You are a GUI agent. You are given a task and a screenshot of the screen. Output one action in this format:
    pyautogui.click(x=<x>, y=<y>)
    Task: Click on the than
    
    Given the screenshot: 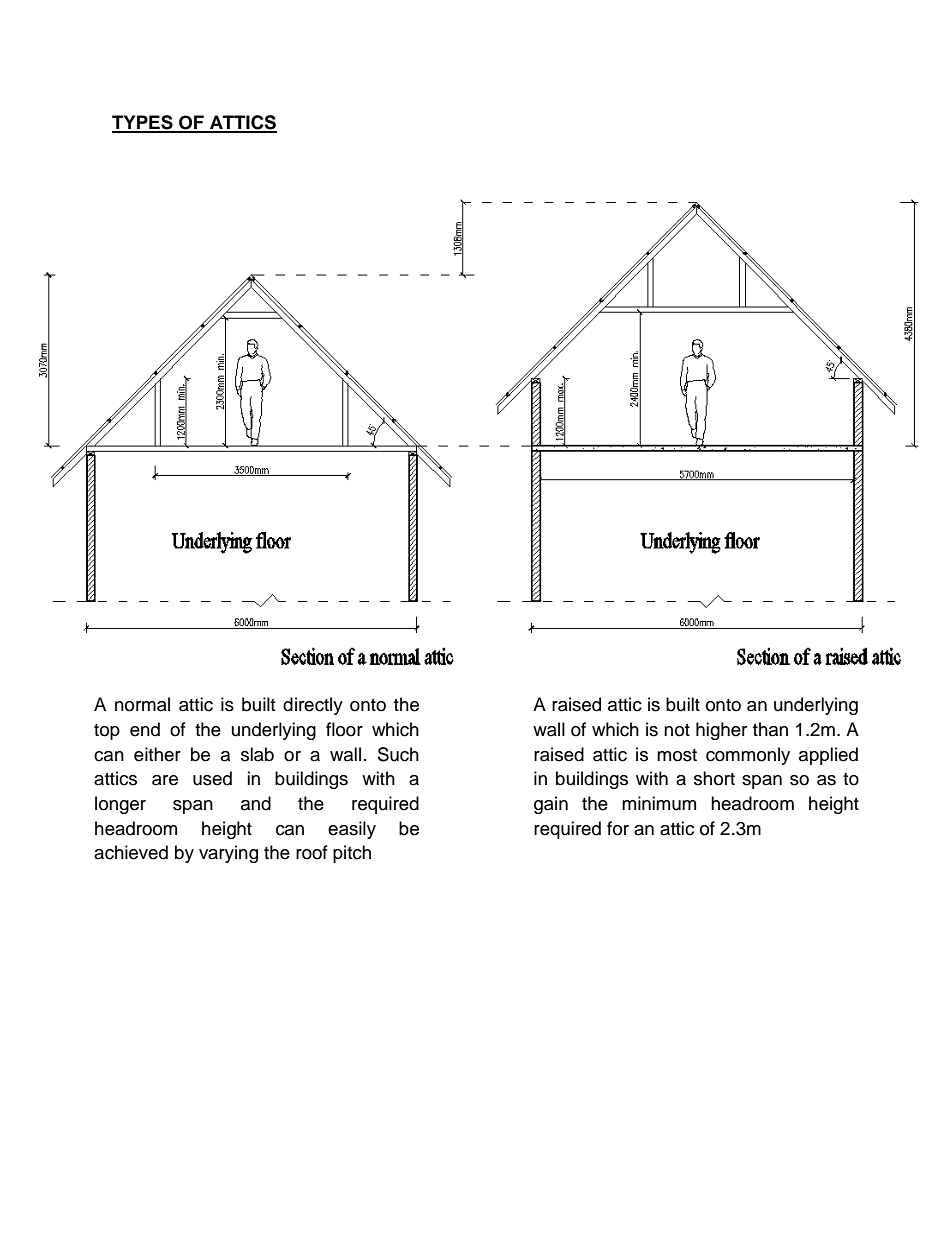 What is the action you would take?
    pyautogui.click(x=770, y=729)
